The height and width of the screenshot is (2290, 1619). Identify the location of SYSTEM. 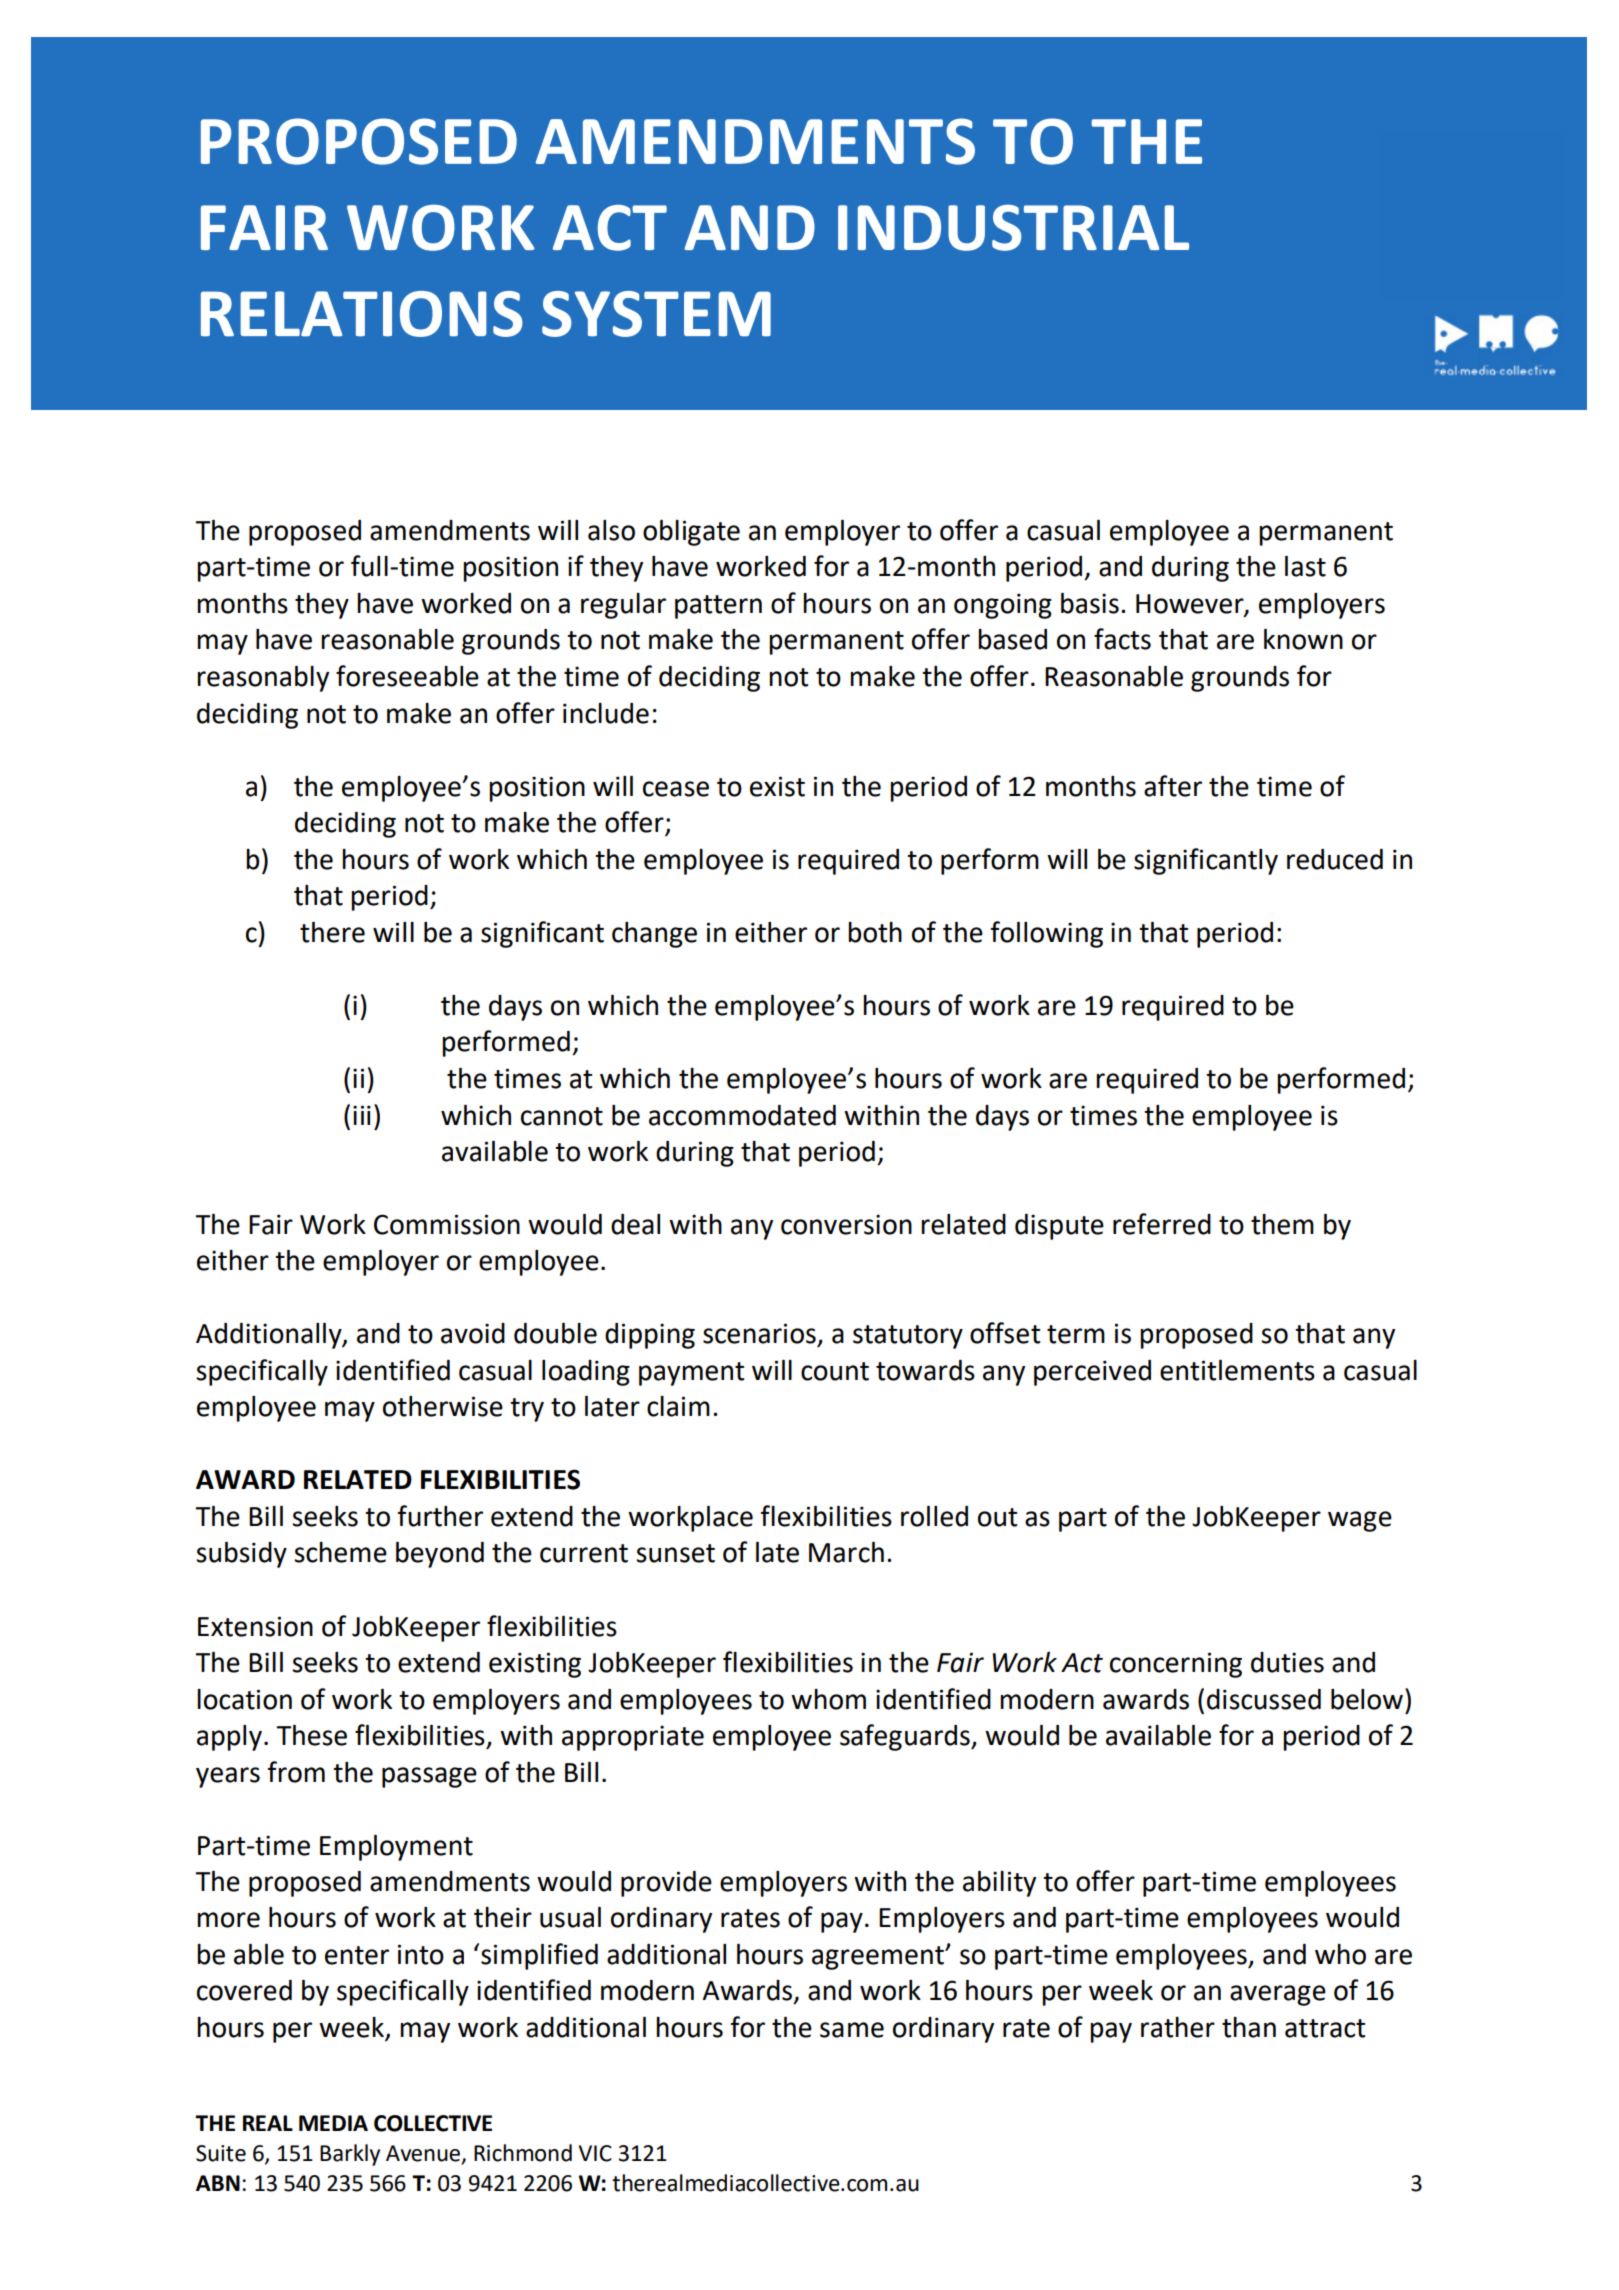
(656, 314).
